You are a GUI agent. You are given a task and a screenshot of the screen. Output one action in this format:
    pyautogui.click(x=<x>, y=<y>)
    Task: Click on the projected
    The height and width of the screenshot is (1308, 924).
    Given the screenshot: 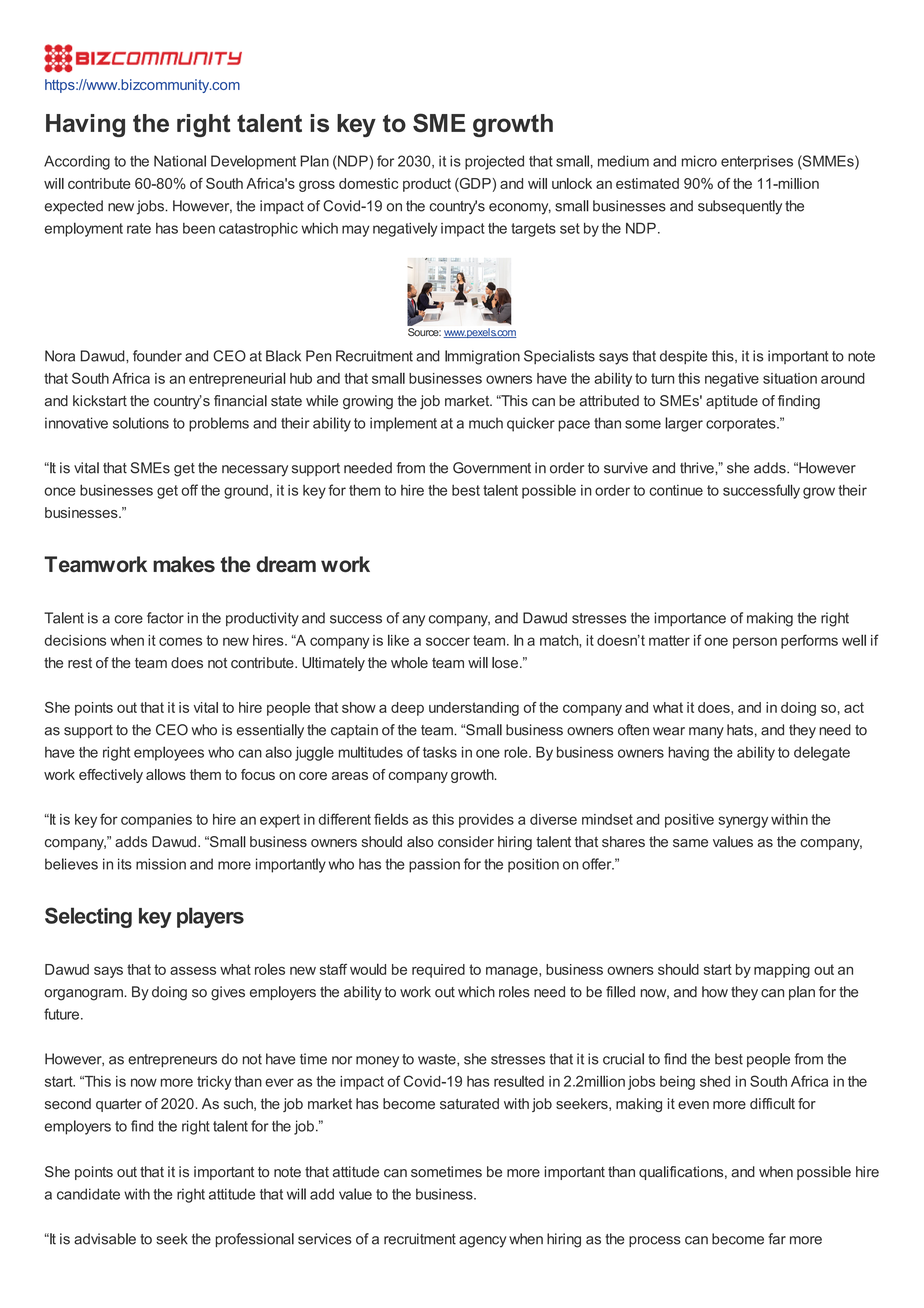 What is the action you would take?
    pyautogui.click(x=494, y=162)
